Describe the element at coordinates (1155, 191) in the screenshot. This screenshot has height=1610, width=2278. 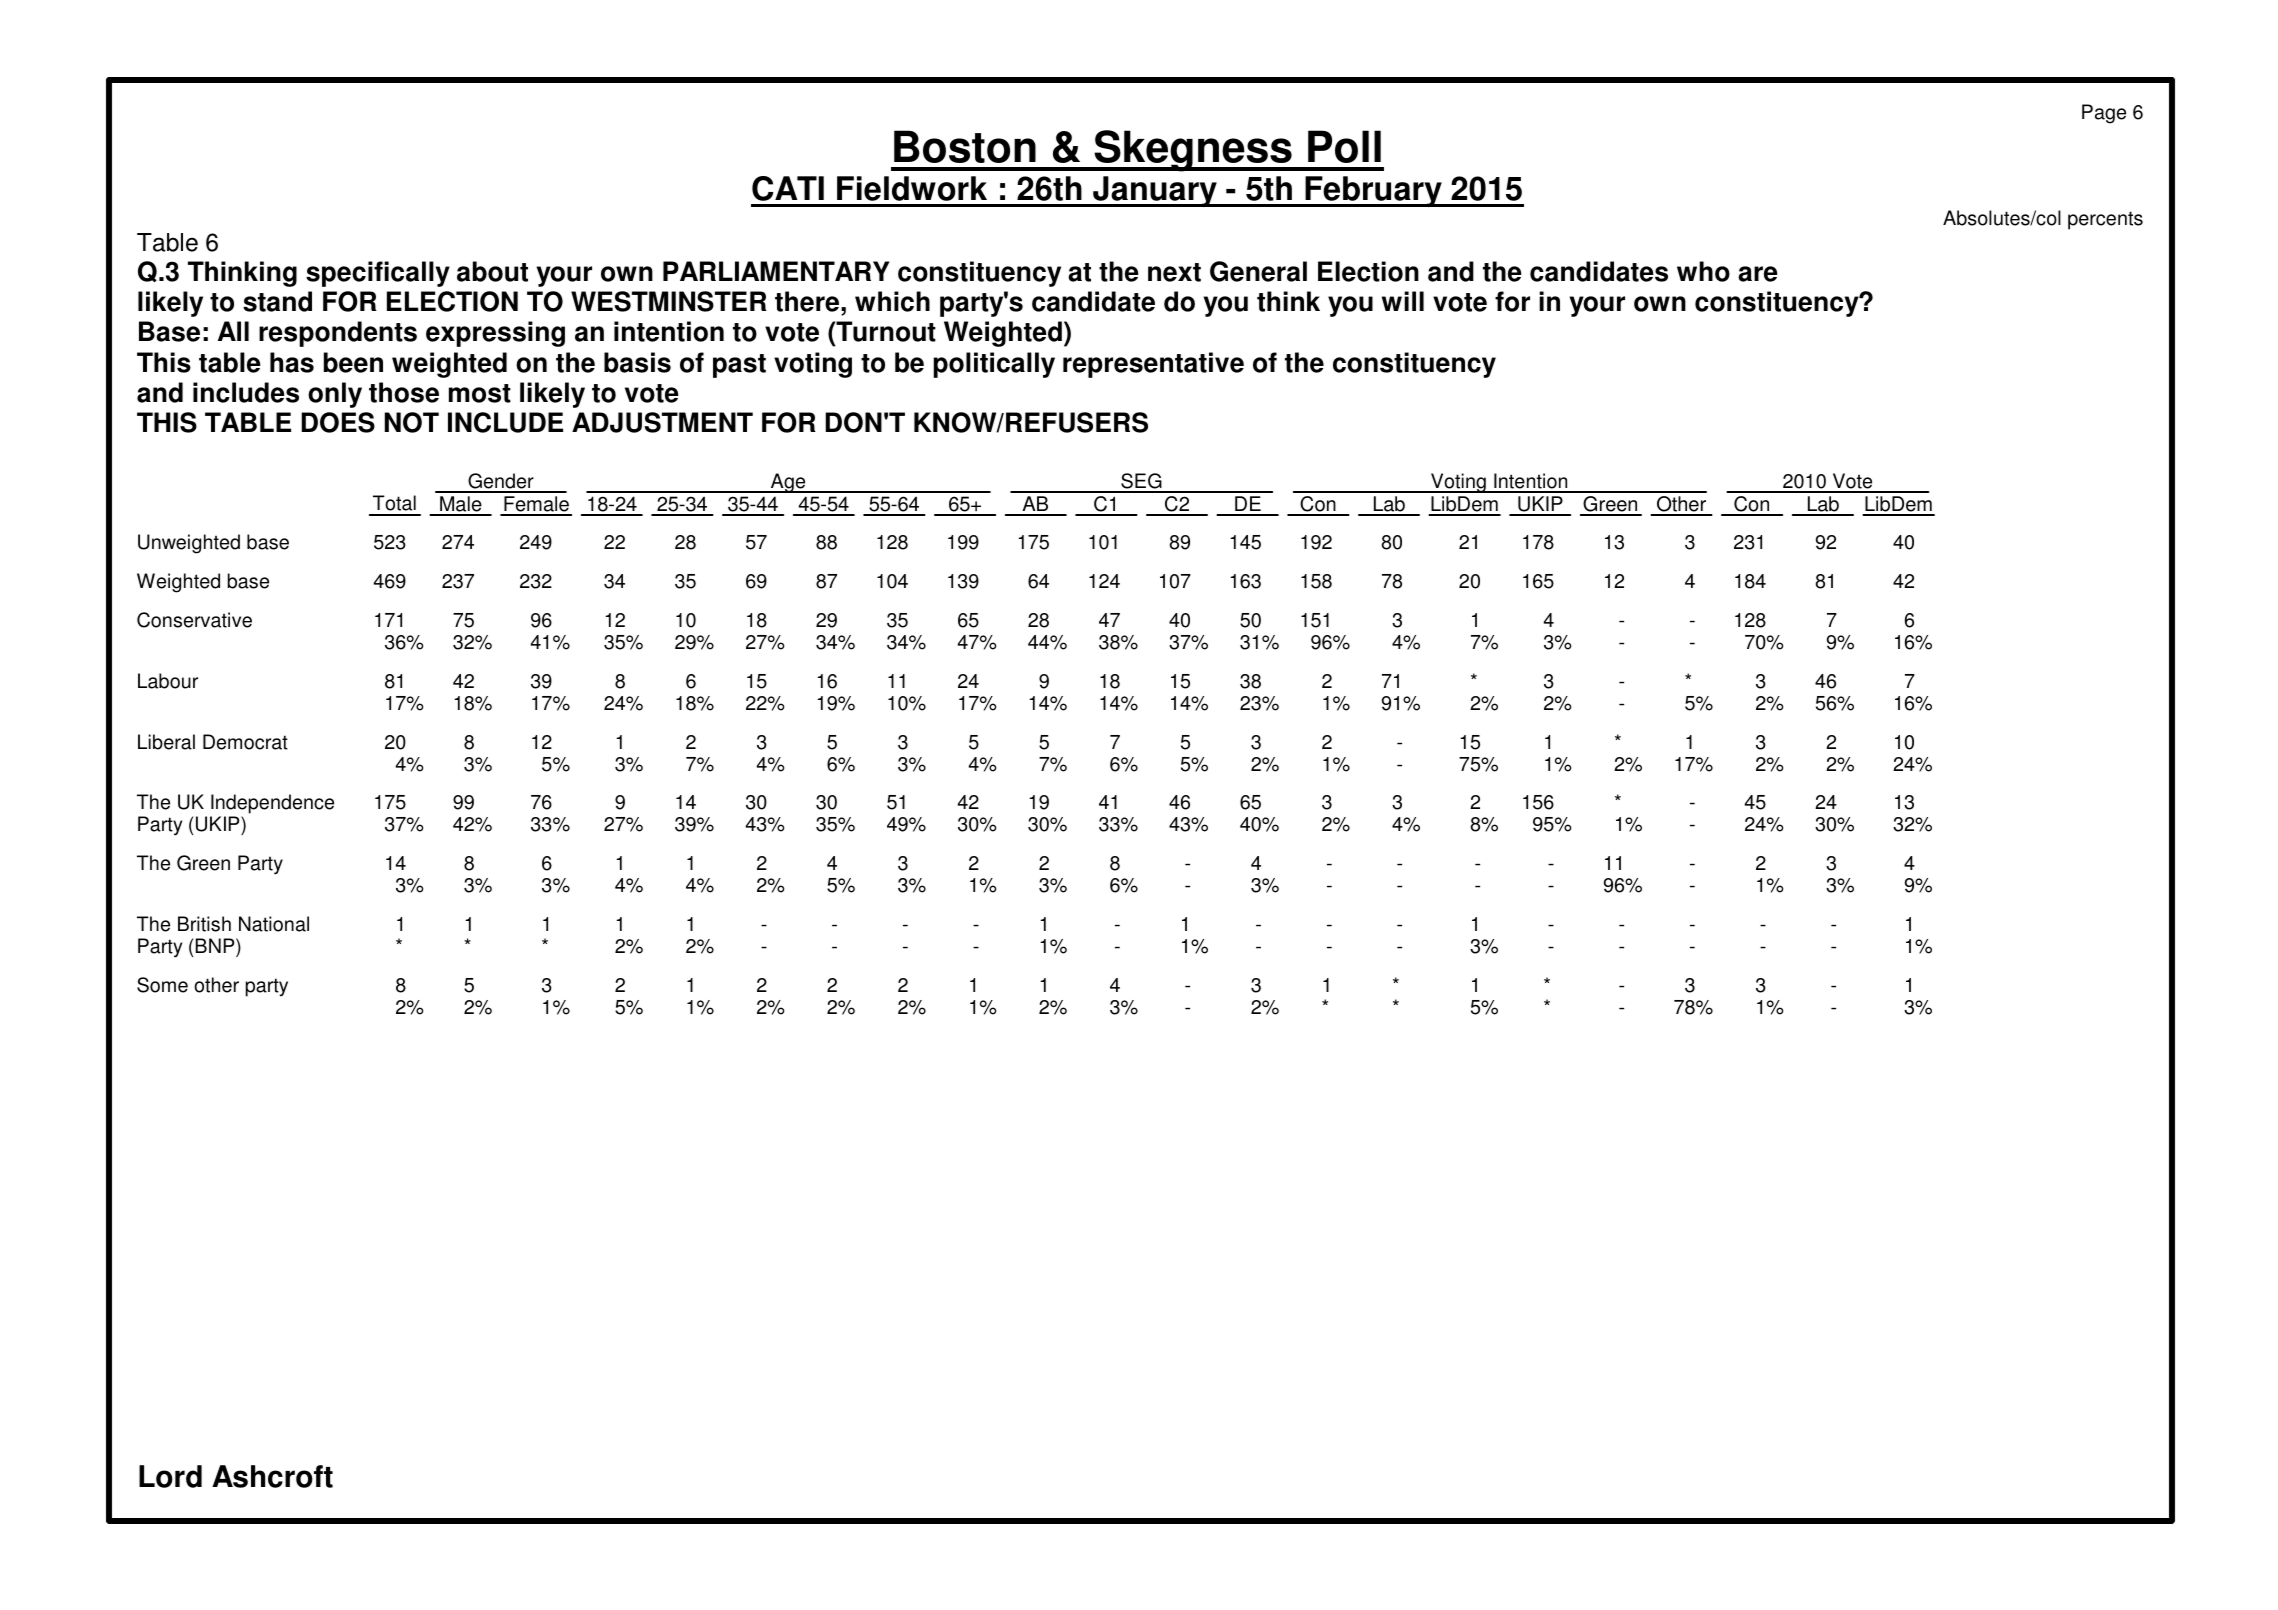
I see `January` at that location.
